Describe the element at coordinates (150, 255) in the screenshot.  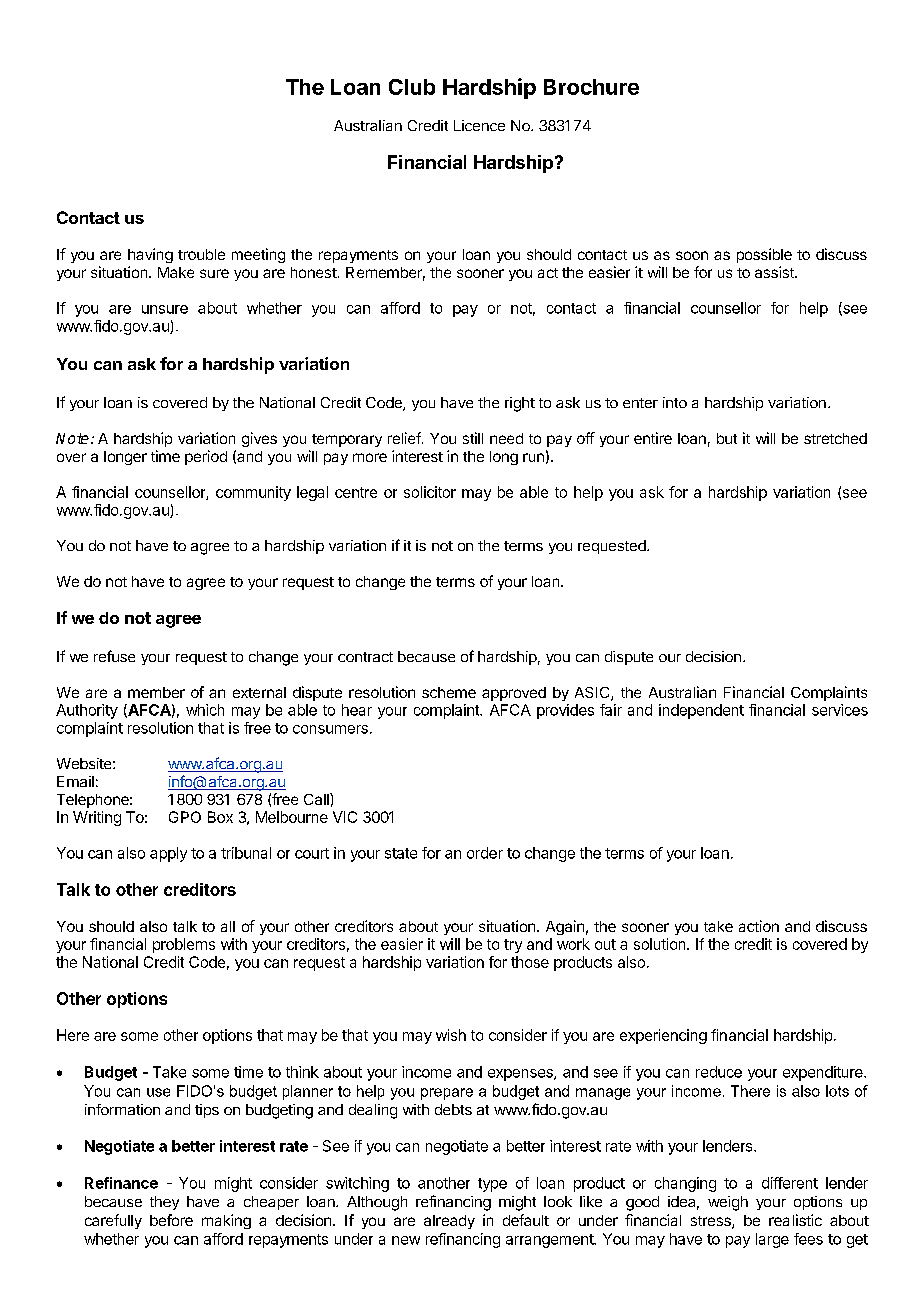
I see `having` at that location.
